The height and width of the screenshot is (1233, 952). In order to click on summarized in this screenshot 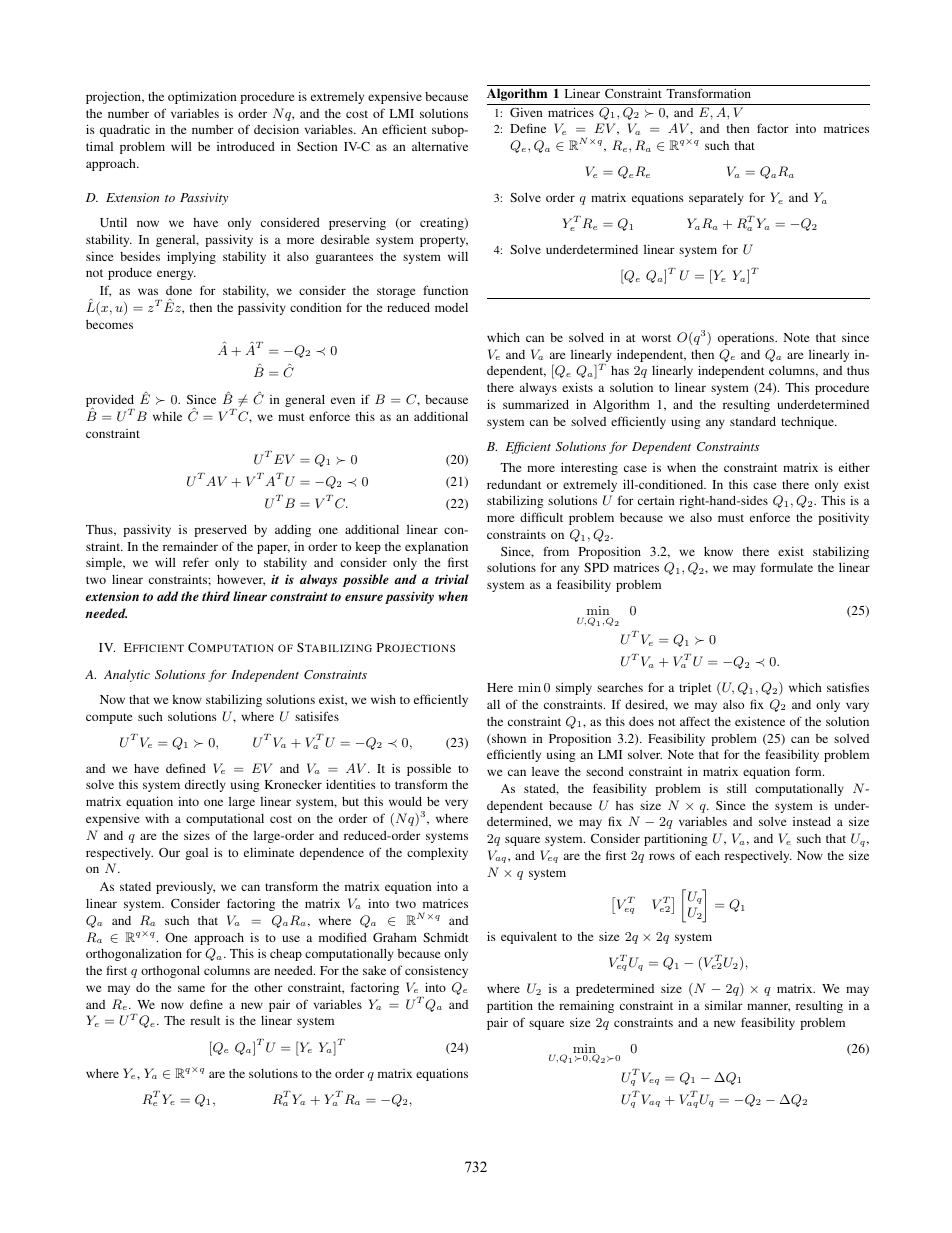, I will do `click(536, 404)`.
